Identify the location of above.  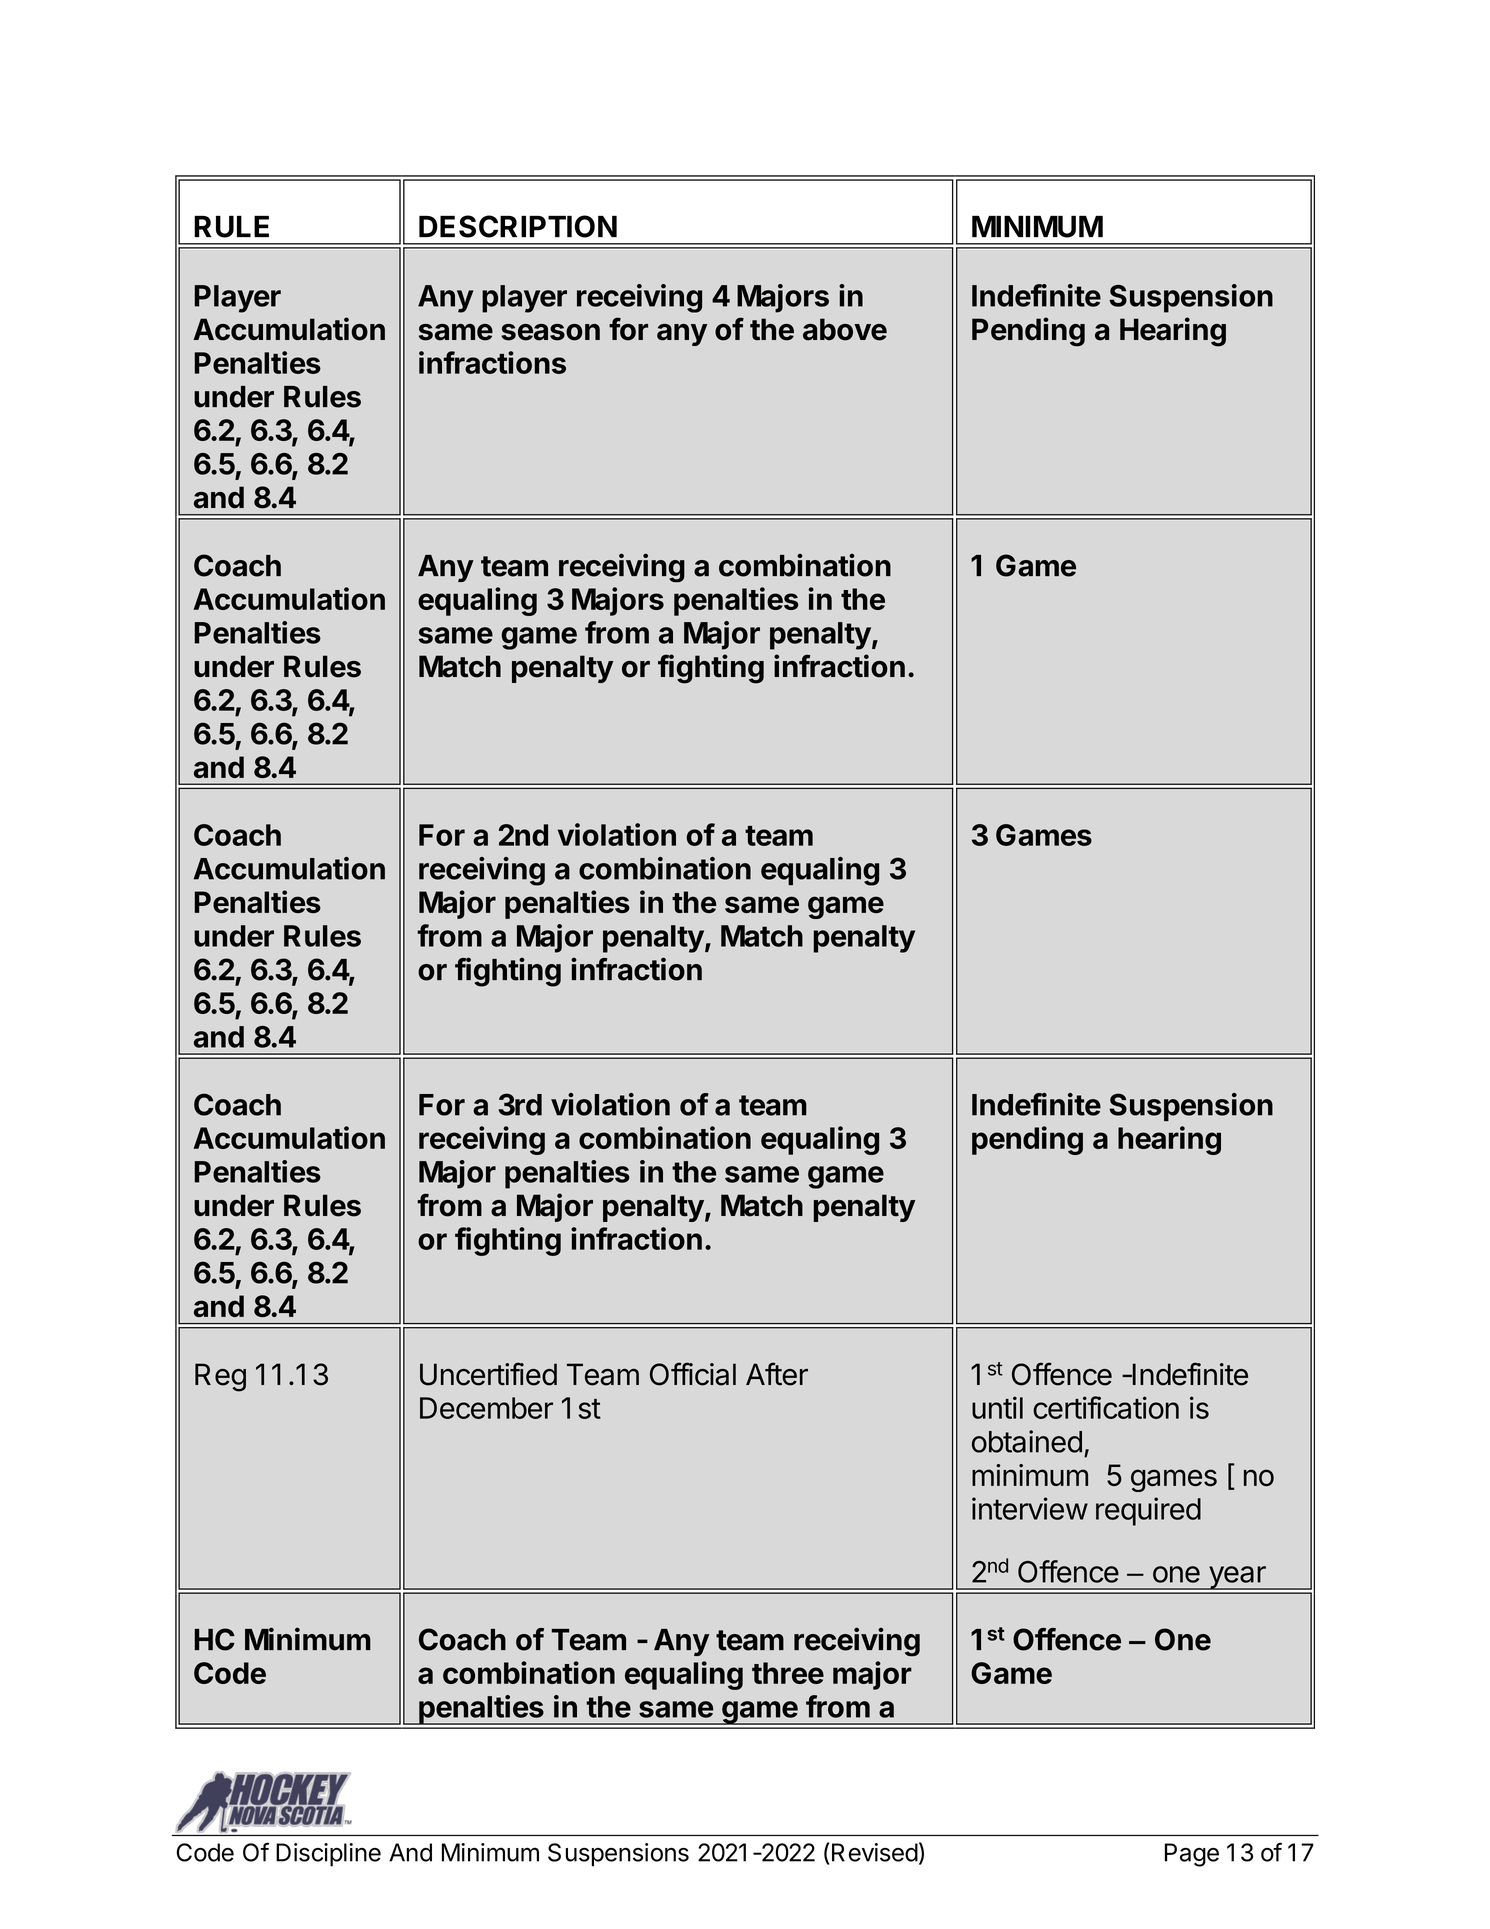
(845, 329).
